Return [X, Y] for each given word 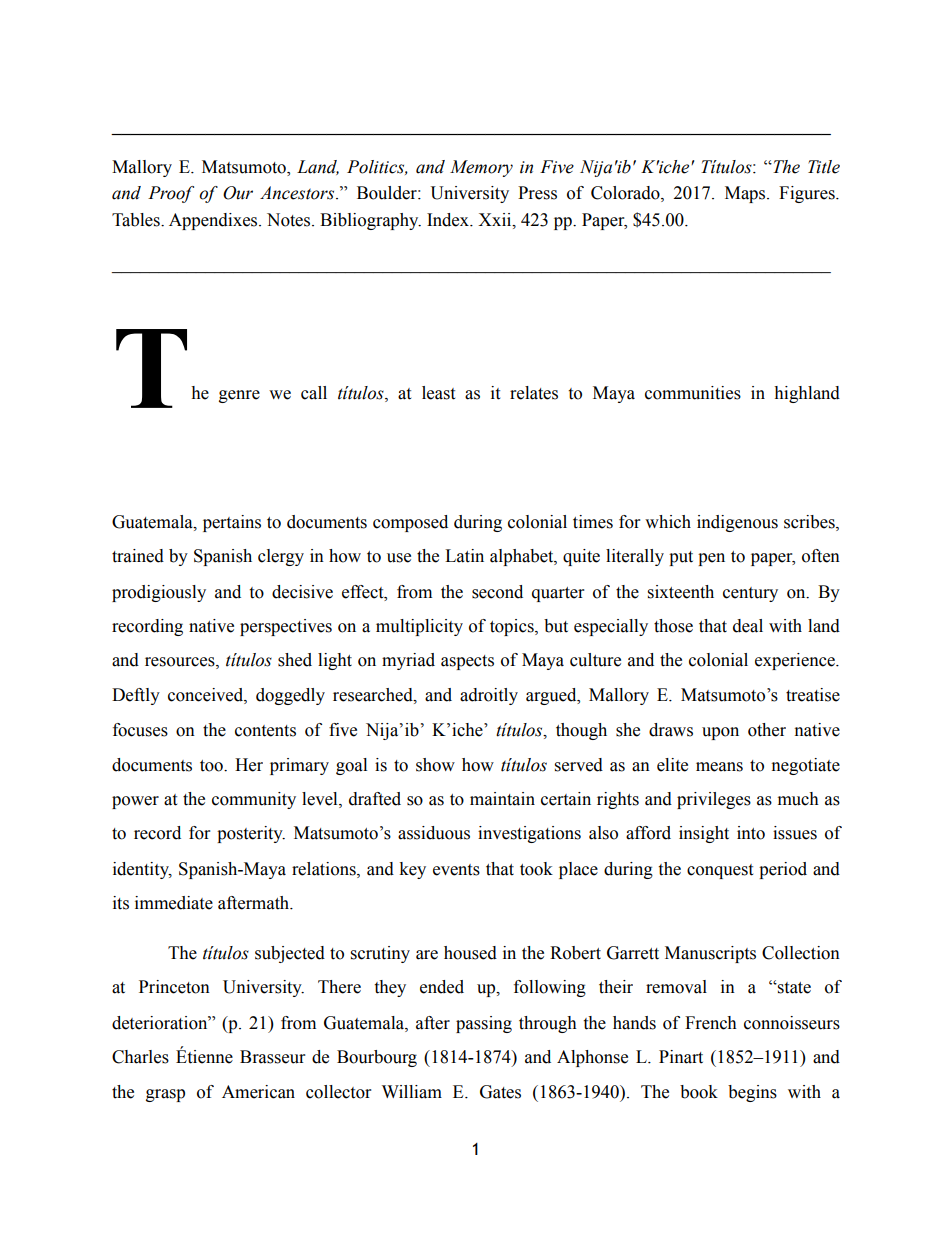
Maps [746, 194]
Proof [171, 194]
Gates [500, 1092]
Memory [481, 168]
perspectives [286, 627]
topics [513, 627]
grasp [165, 1095]
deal [748, 626]
